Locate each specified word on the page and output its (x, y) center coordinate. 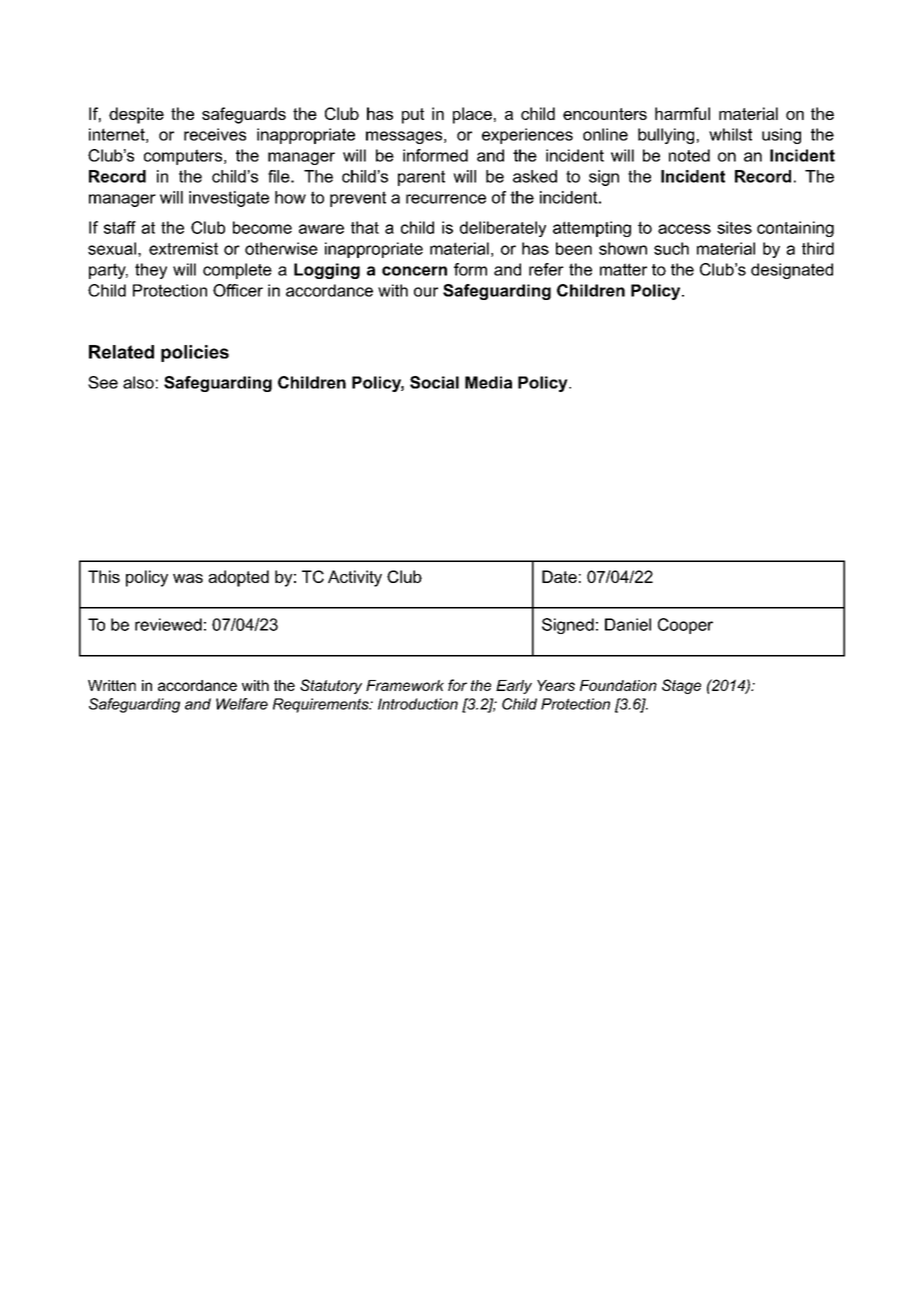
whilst (730, 134)
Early (514, 687)
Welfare (242, 704)
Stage (681, 686)
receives (215, 134)
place (472, 115)
